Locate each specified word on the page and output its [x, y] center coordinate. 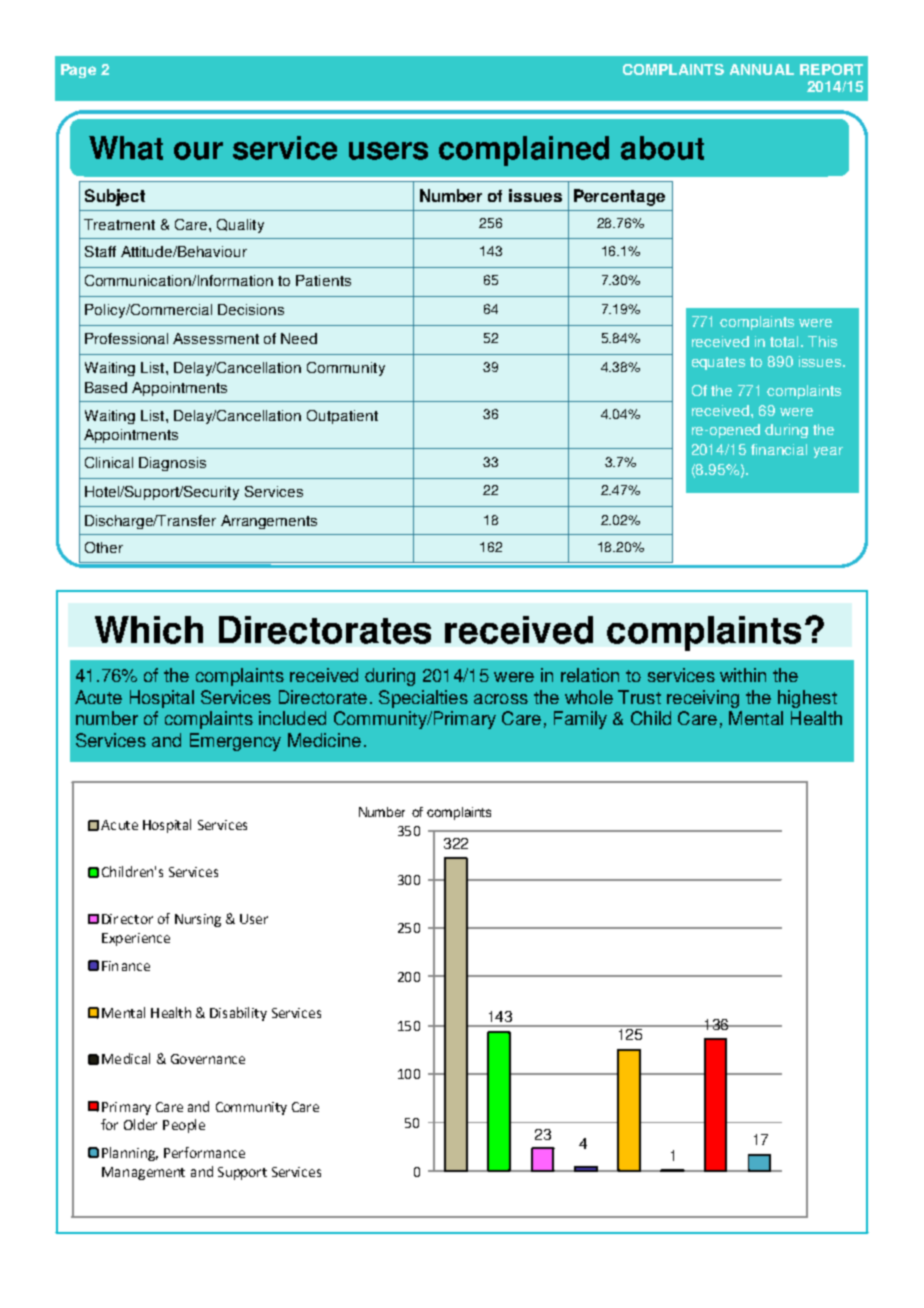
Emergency [235, 742]
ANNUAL [762, 69]
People [184, 1126]
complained [524, 151]
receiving [703, 699]
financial [779, 449]
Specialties [423, 699]
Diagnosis [172, 464]
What [126, 148]
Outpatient [342, 417]
